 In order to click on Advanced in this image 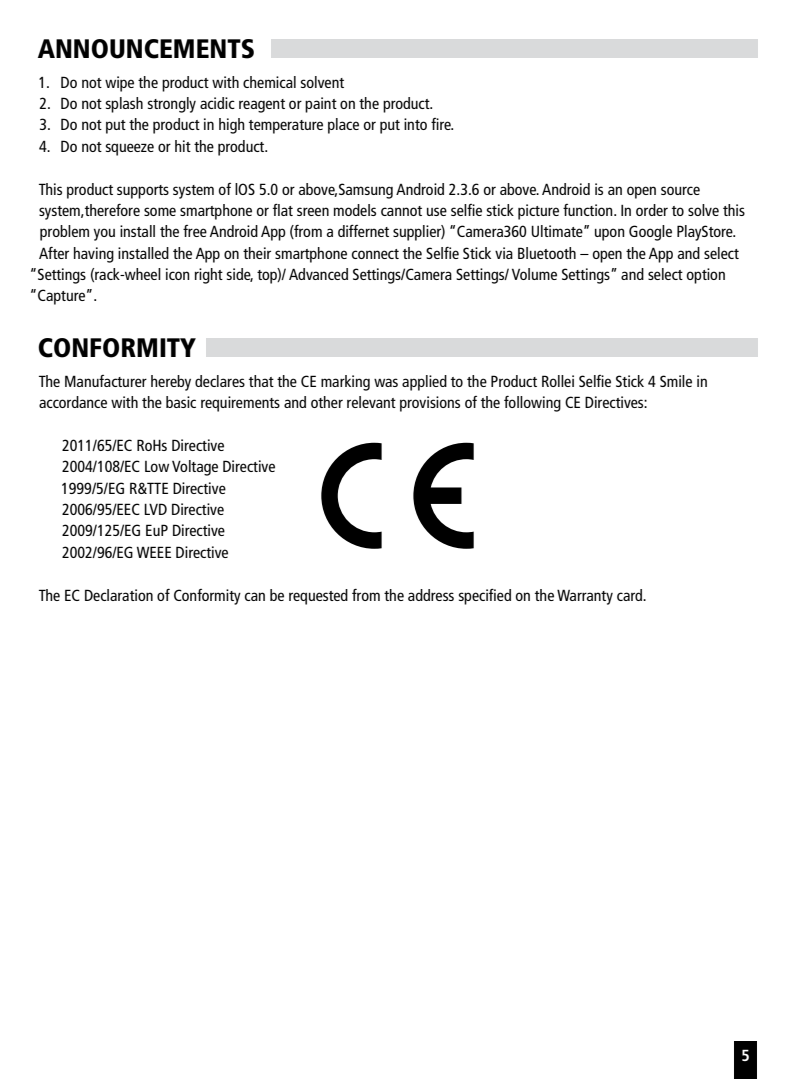, I will do `click(318, 274)`.
